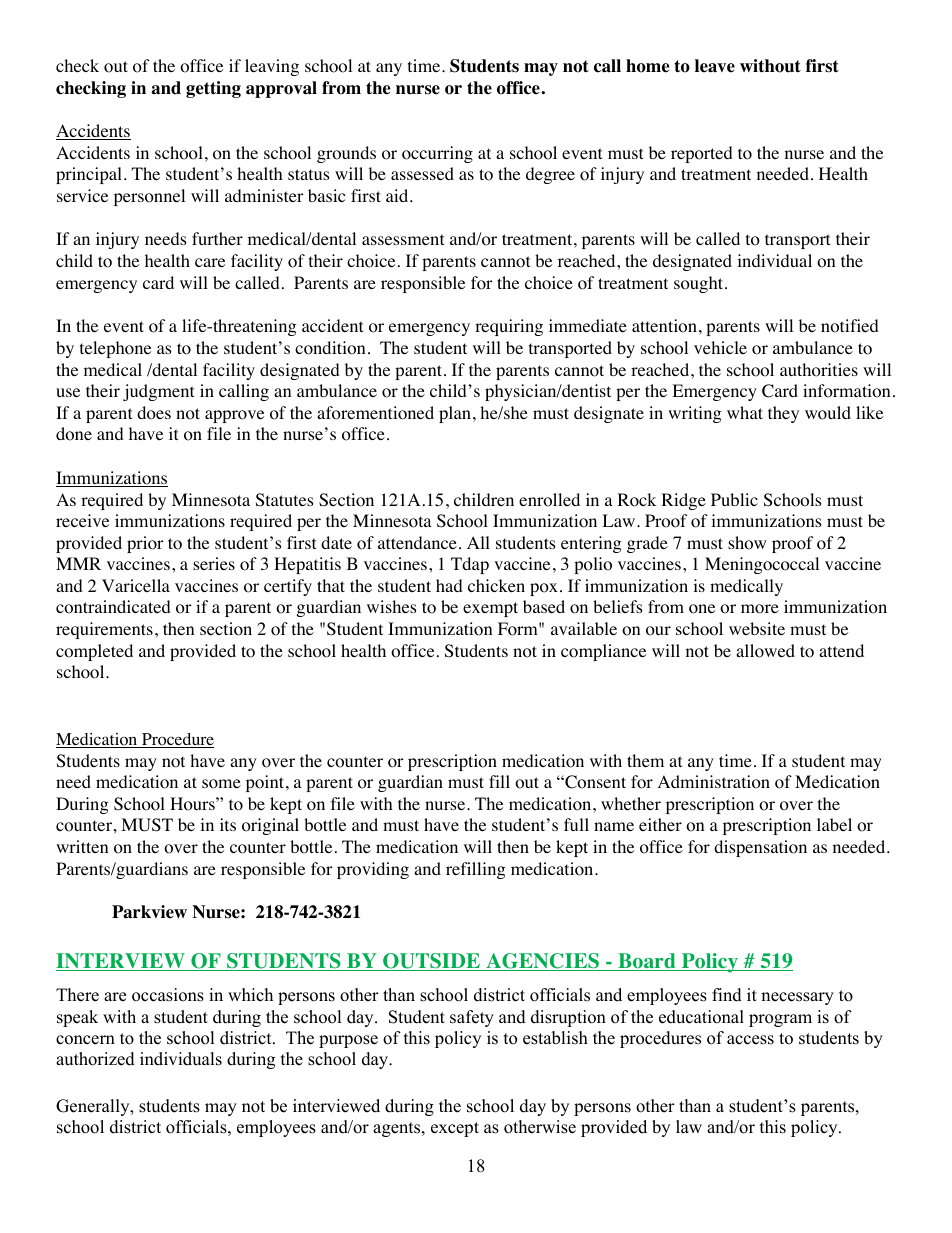 The image size is (952, 1233). Describe the element at coordinates (455, 1129) in the screenshot. I see `except` at that location.
